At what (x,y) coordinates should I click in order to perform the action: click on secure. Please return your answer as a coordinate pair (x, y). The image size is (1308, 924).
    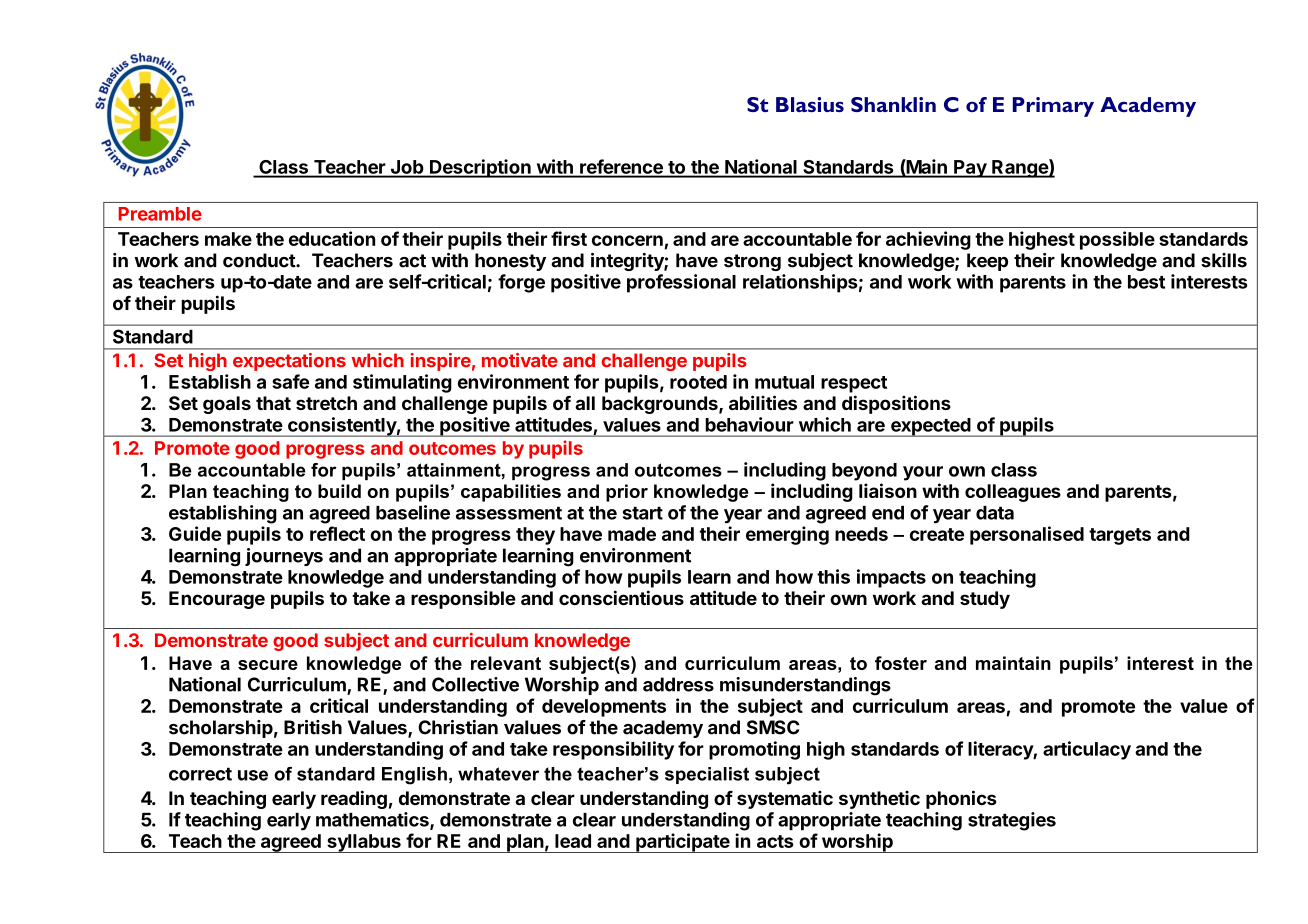
    Looking at the image, I should click on (268, 665).
